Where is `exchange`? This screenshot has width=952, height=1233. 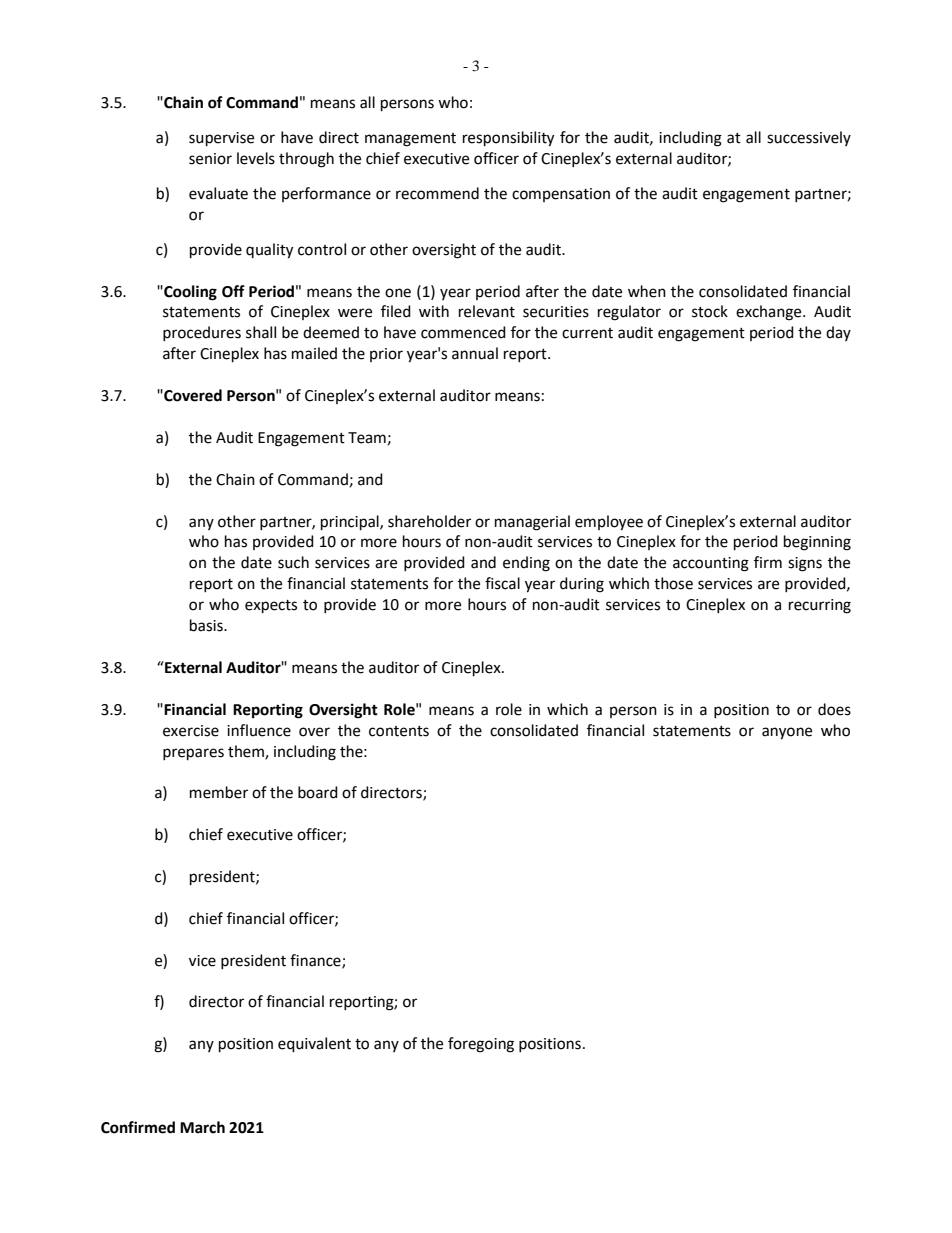
exchange is located at coordinates (770, 313).
